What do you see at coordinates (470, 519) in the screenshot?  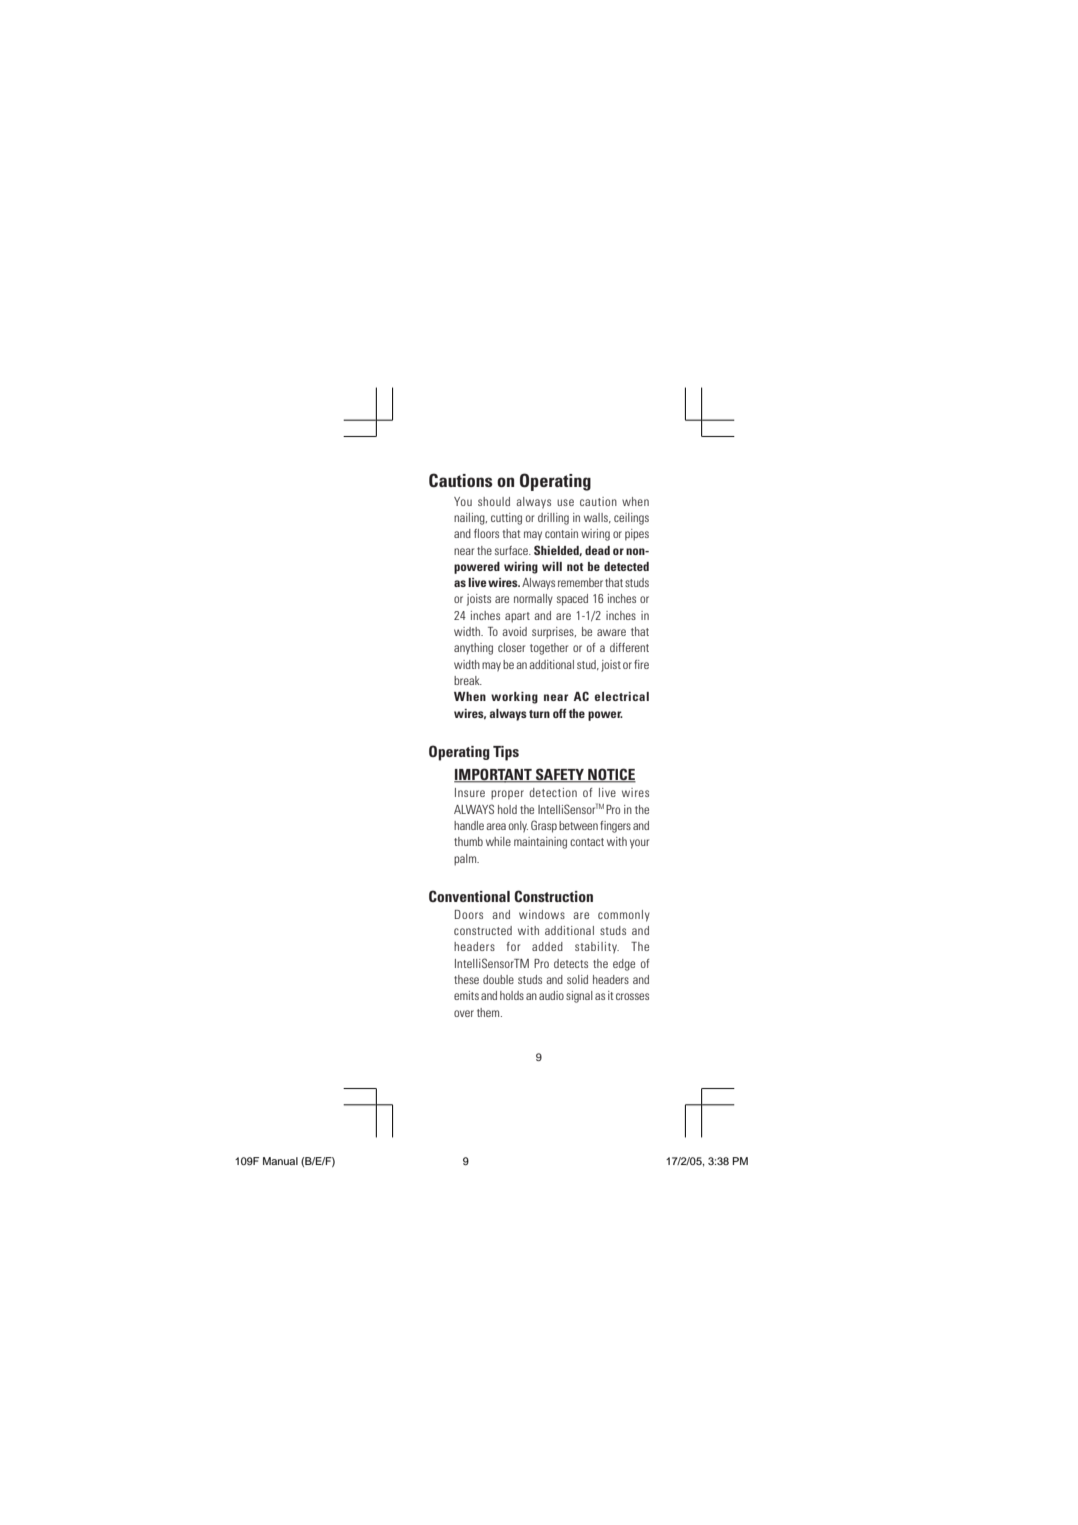 I see `nailing` at bounding box center [470, 519].
